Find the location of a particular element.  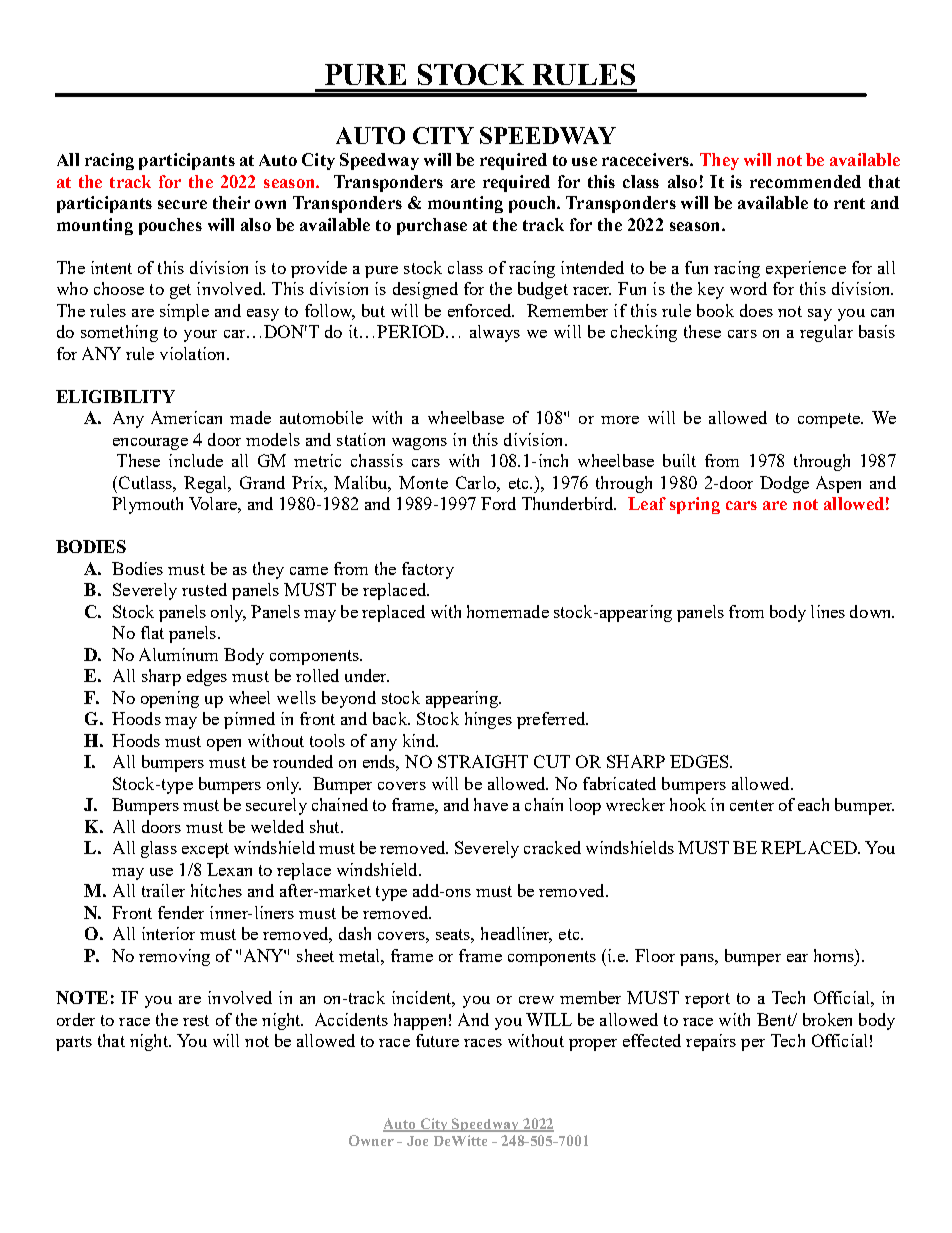

wagons is located at coordinates (419, 444).
